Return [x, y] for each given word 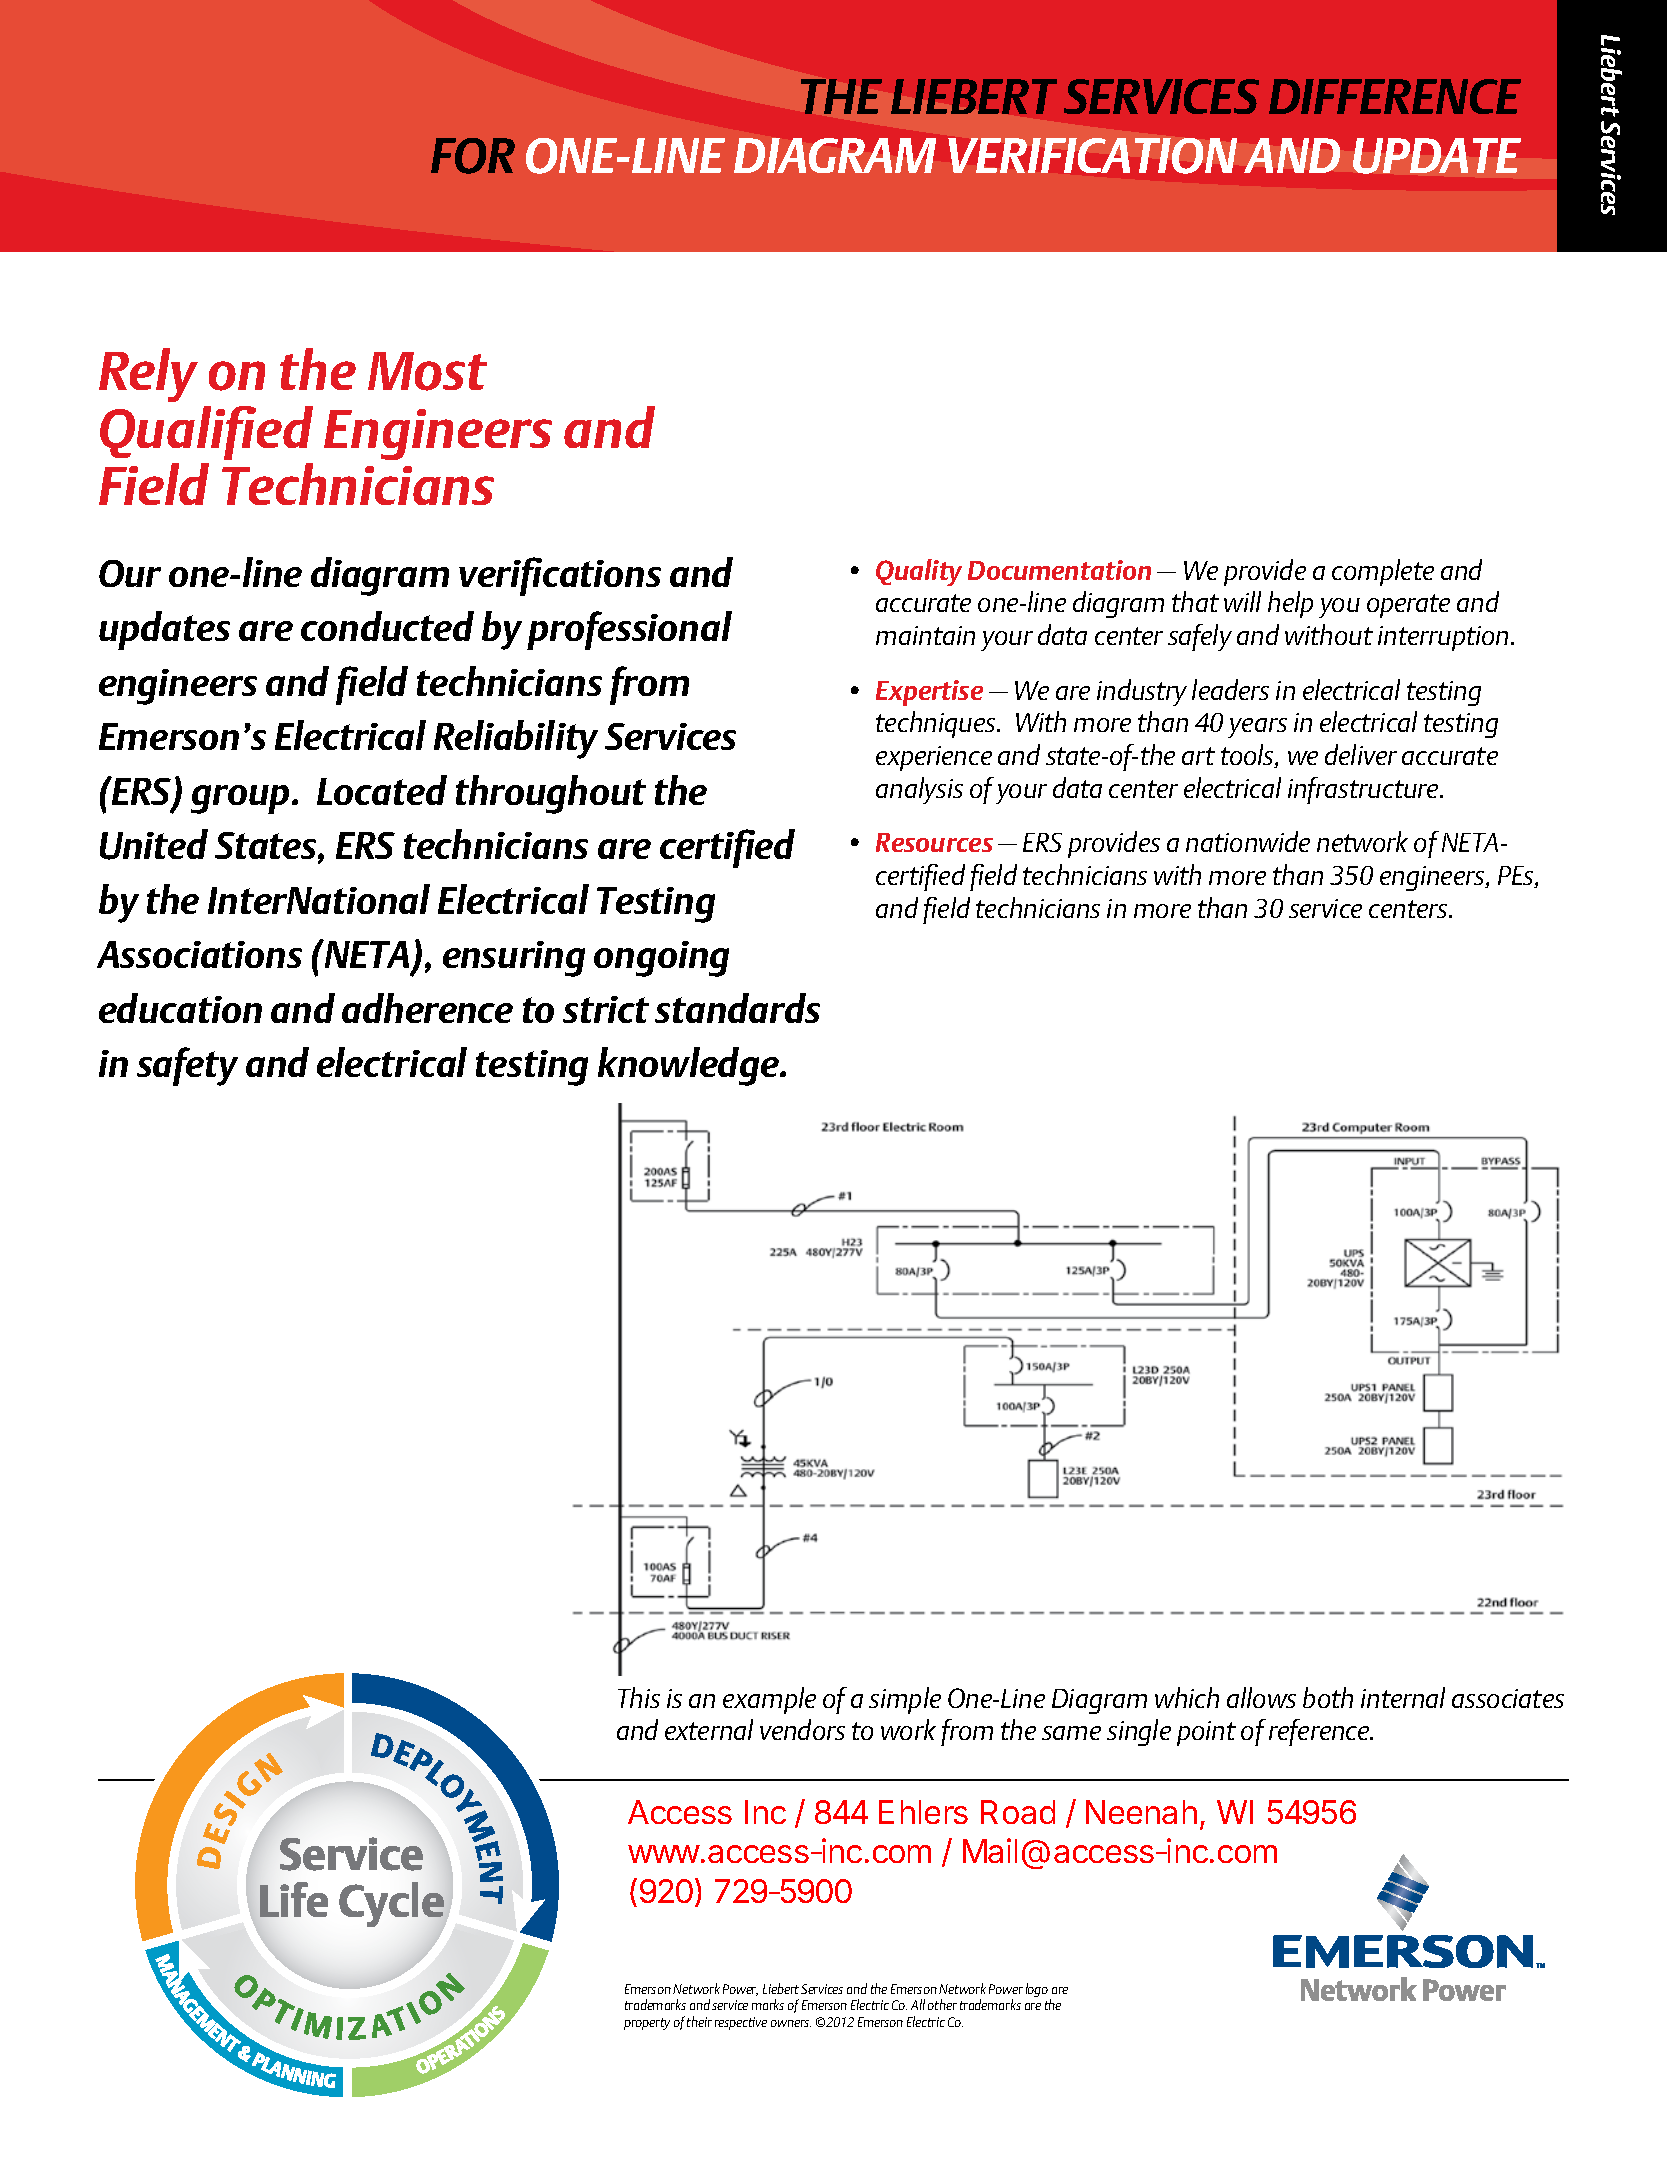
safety [187, 1066]
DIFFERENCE [1395, 96]
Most [427, 371]
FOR [473, 156]
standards [737, 1008]
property [647, 2024]
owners [791, 2023]
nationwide [1248, 841]
